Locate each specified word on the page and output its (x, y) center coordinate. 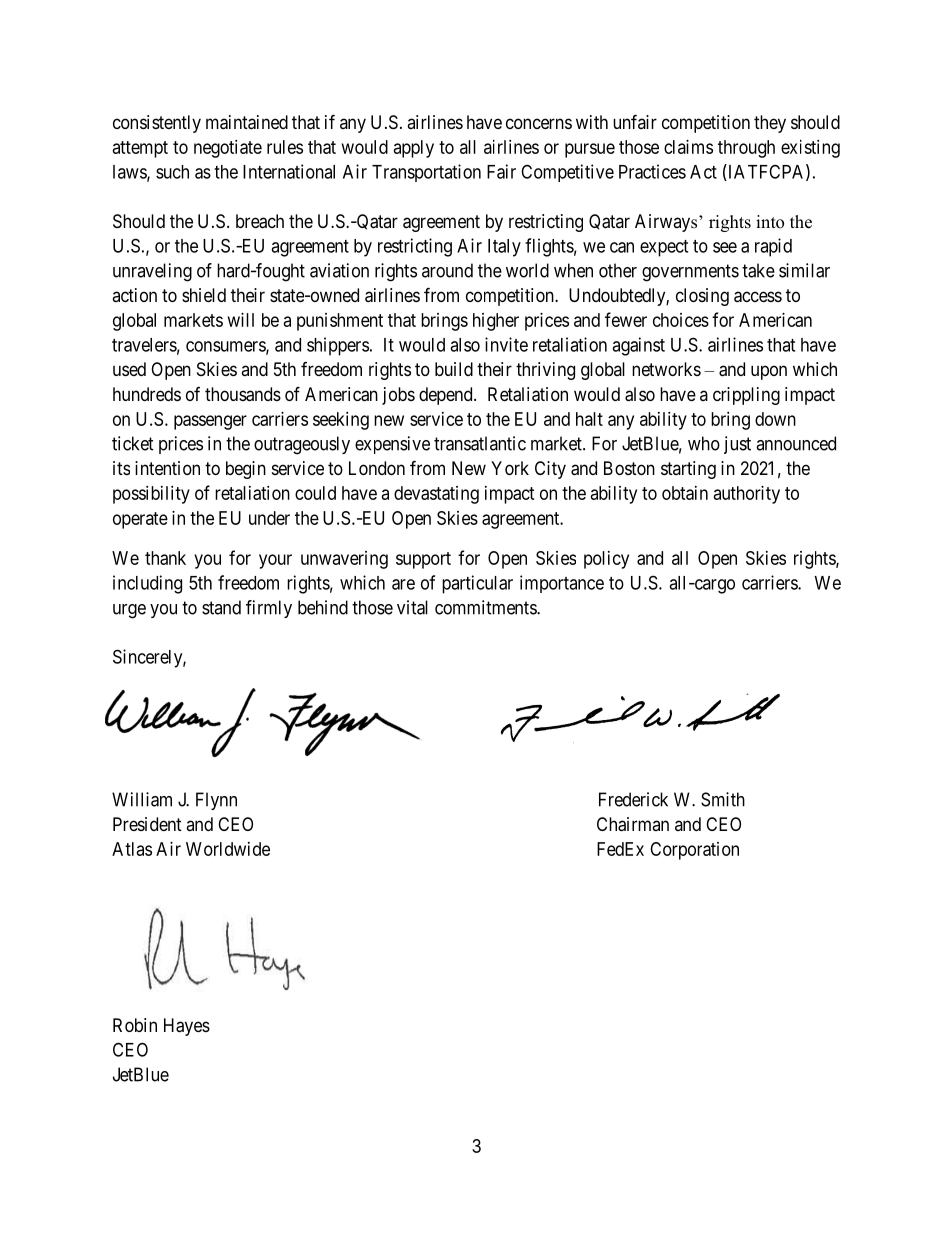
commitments (486, 607)
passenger (210, 422)
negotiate (228, 149)
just (737, 445)
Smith (723, 799)
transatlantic (480, 443)
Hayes (187, 1027)
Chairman (633, 824)
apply (414, 149)
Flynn (216, 801)
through (746, 149)
